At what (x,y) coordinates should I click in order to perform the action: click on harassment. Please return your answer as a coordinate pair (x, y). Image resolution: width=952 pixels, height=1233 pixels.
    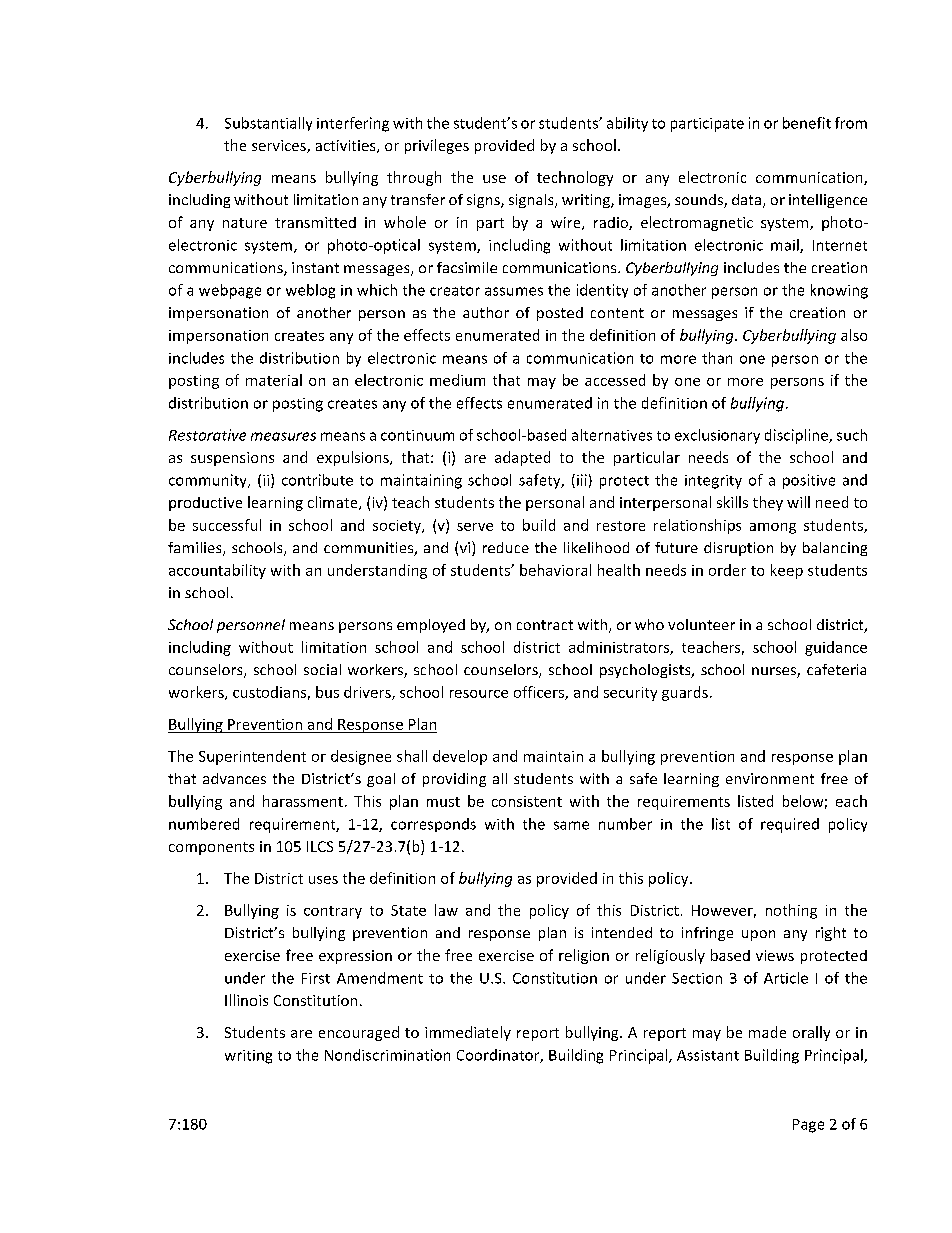
    Looking at the image, I should click on (304, 801).
